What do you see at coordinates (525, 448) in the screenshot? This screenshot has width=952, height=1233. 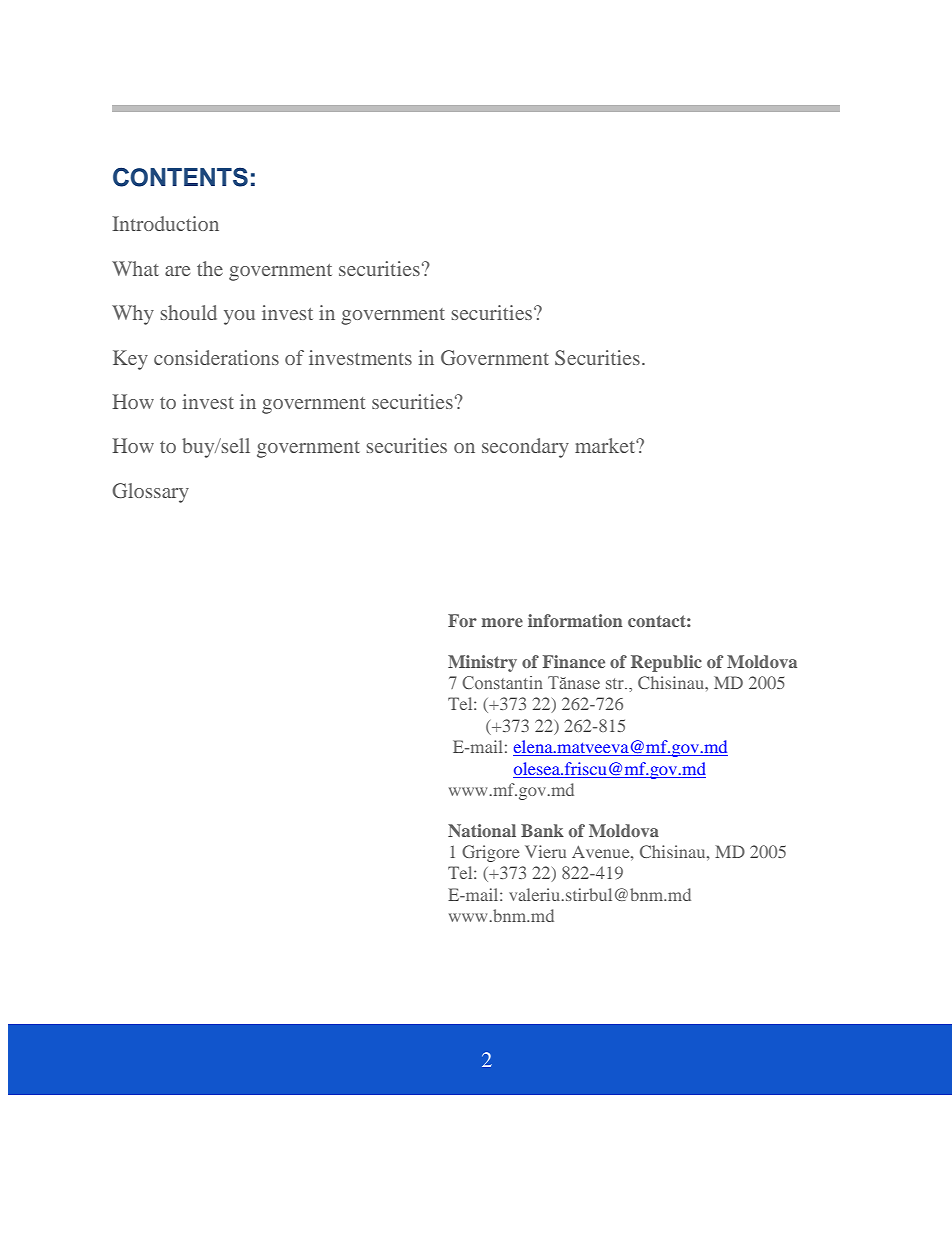 I see `secondary` at bounding box center [525, 448].
